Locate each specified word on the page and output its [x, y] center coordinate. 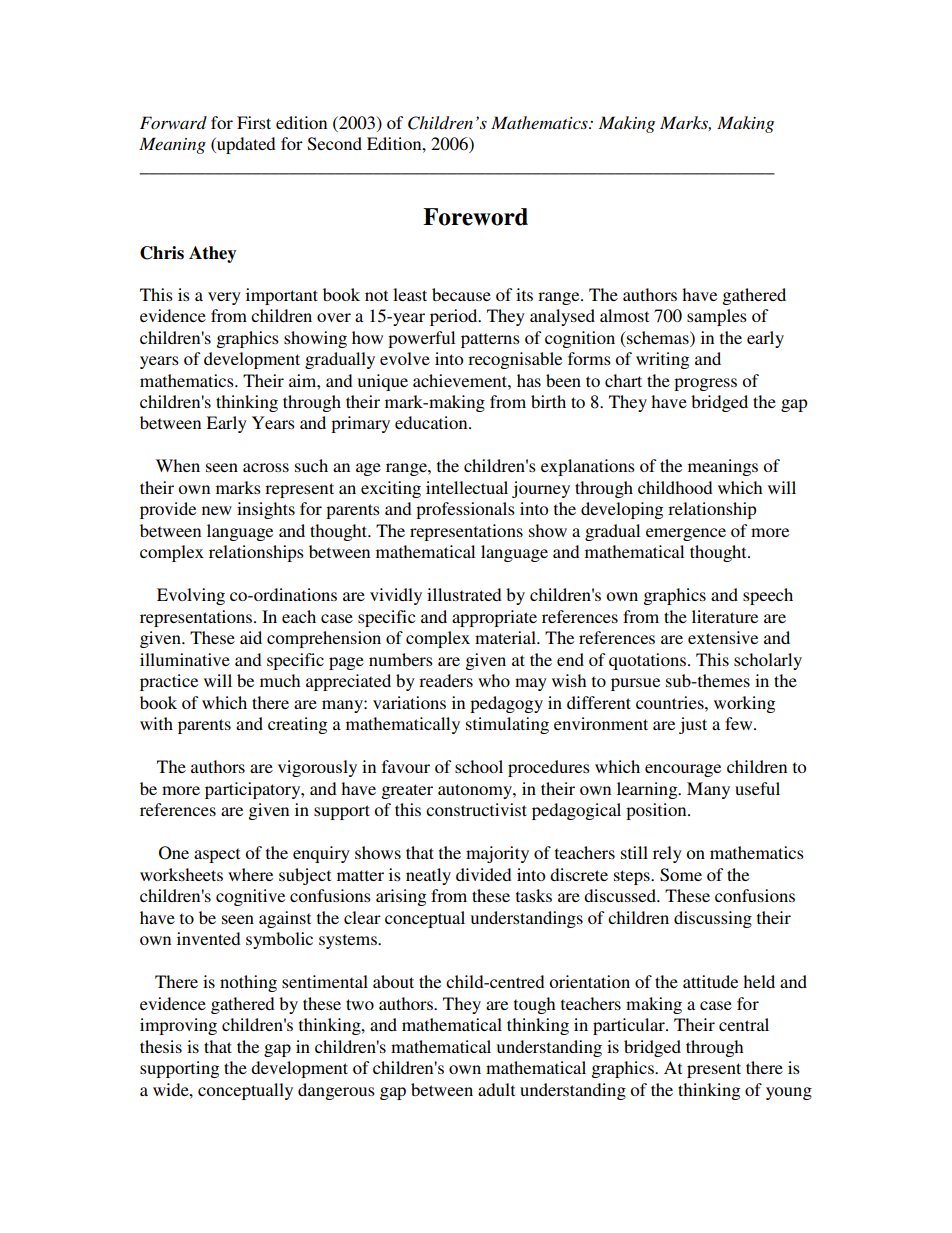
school [479, 766]
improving [178, 1026]
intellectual [467, 487]
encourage [683, 770]
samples [717, 317]
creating [297, 725]
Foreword [475, 217]
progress [705, 384]
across [266, 467]
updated [245, 145]
